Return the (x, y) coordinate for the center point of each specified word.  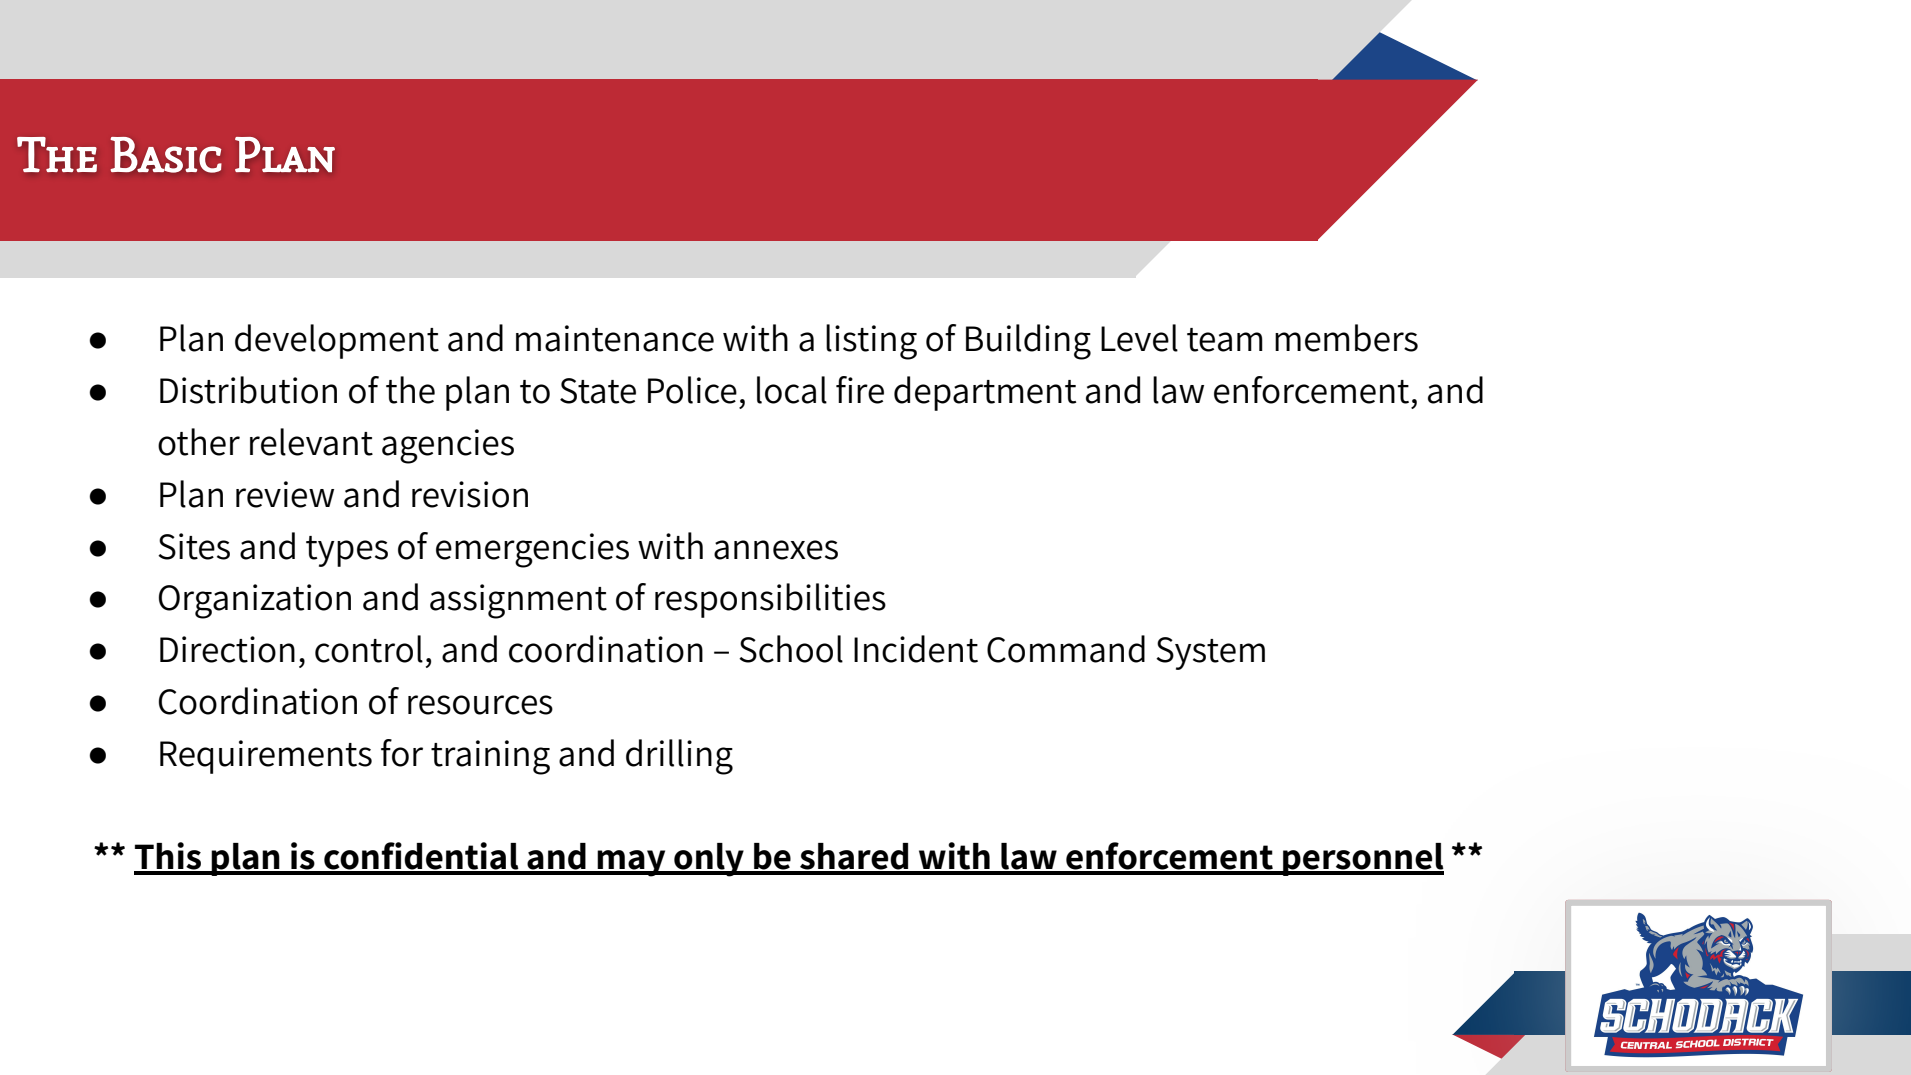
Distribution (248, 390)
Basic (166, 155)
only (709, 860)
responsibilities (770, 600)
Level (1139, 338)
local (792, 390)
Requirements (266, 757)
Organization (255, 601)
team (1225, 340)
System (1210, 653)
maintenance (615, 338)
